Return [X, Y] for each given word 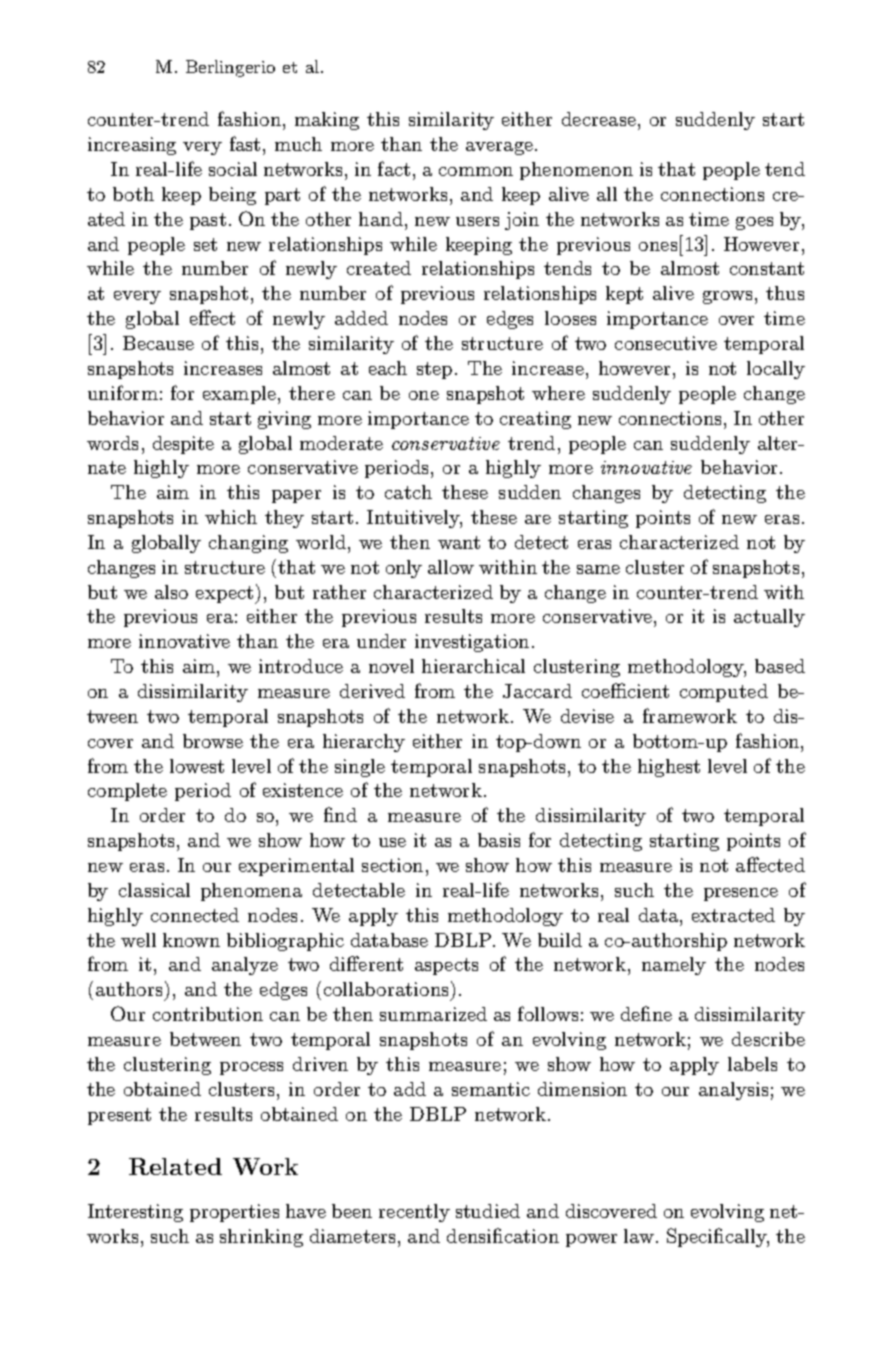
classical [154, 890]
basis [499, 840]
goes [754, 223]
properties [234, 1213]
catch [408, 492]
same [598, 569]
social [233, 169]
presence [741, 894]
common [476, 171]
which [231, 517]
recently [414, 1213]
